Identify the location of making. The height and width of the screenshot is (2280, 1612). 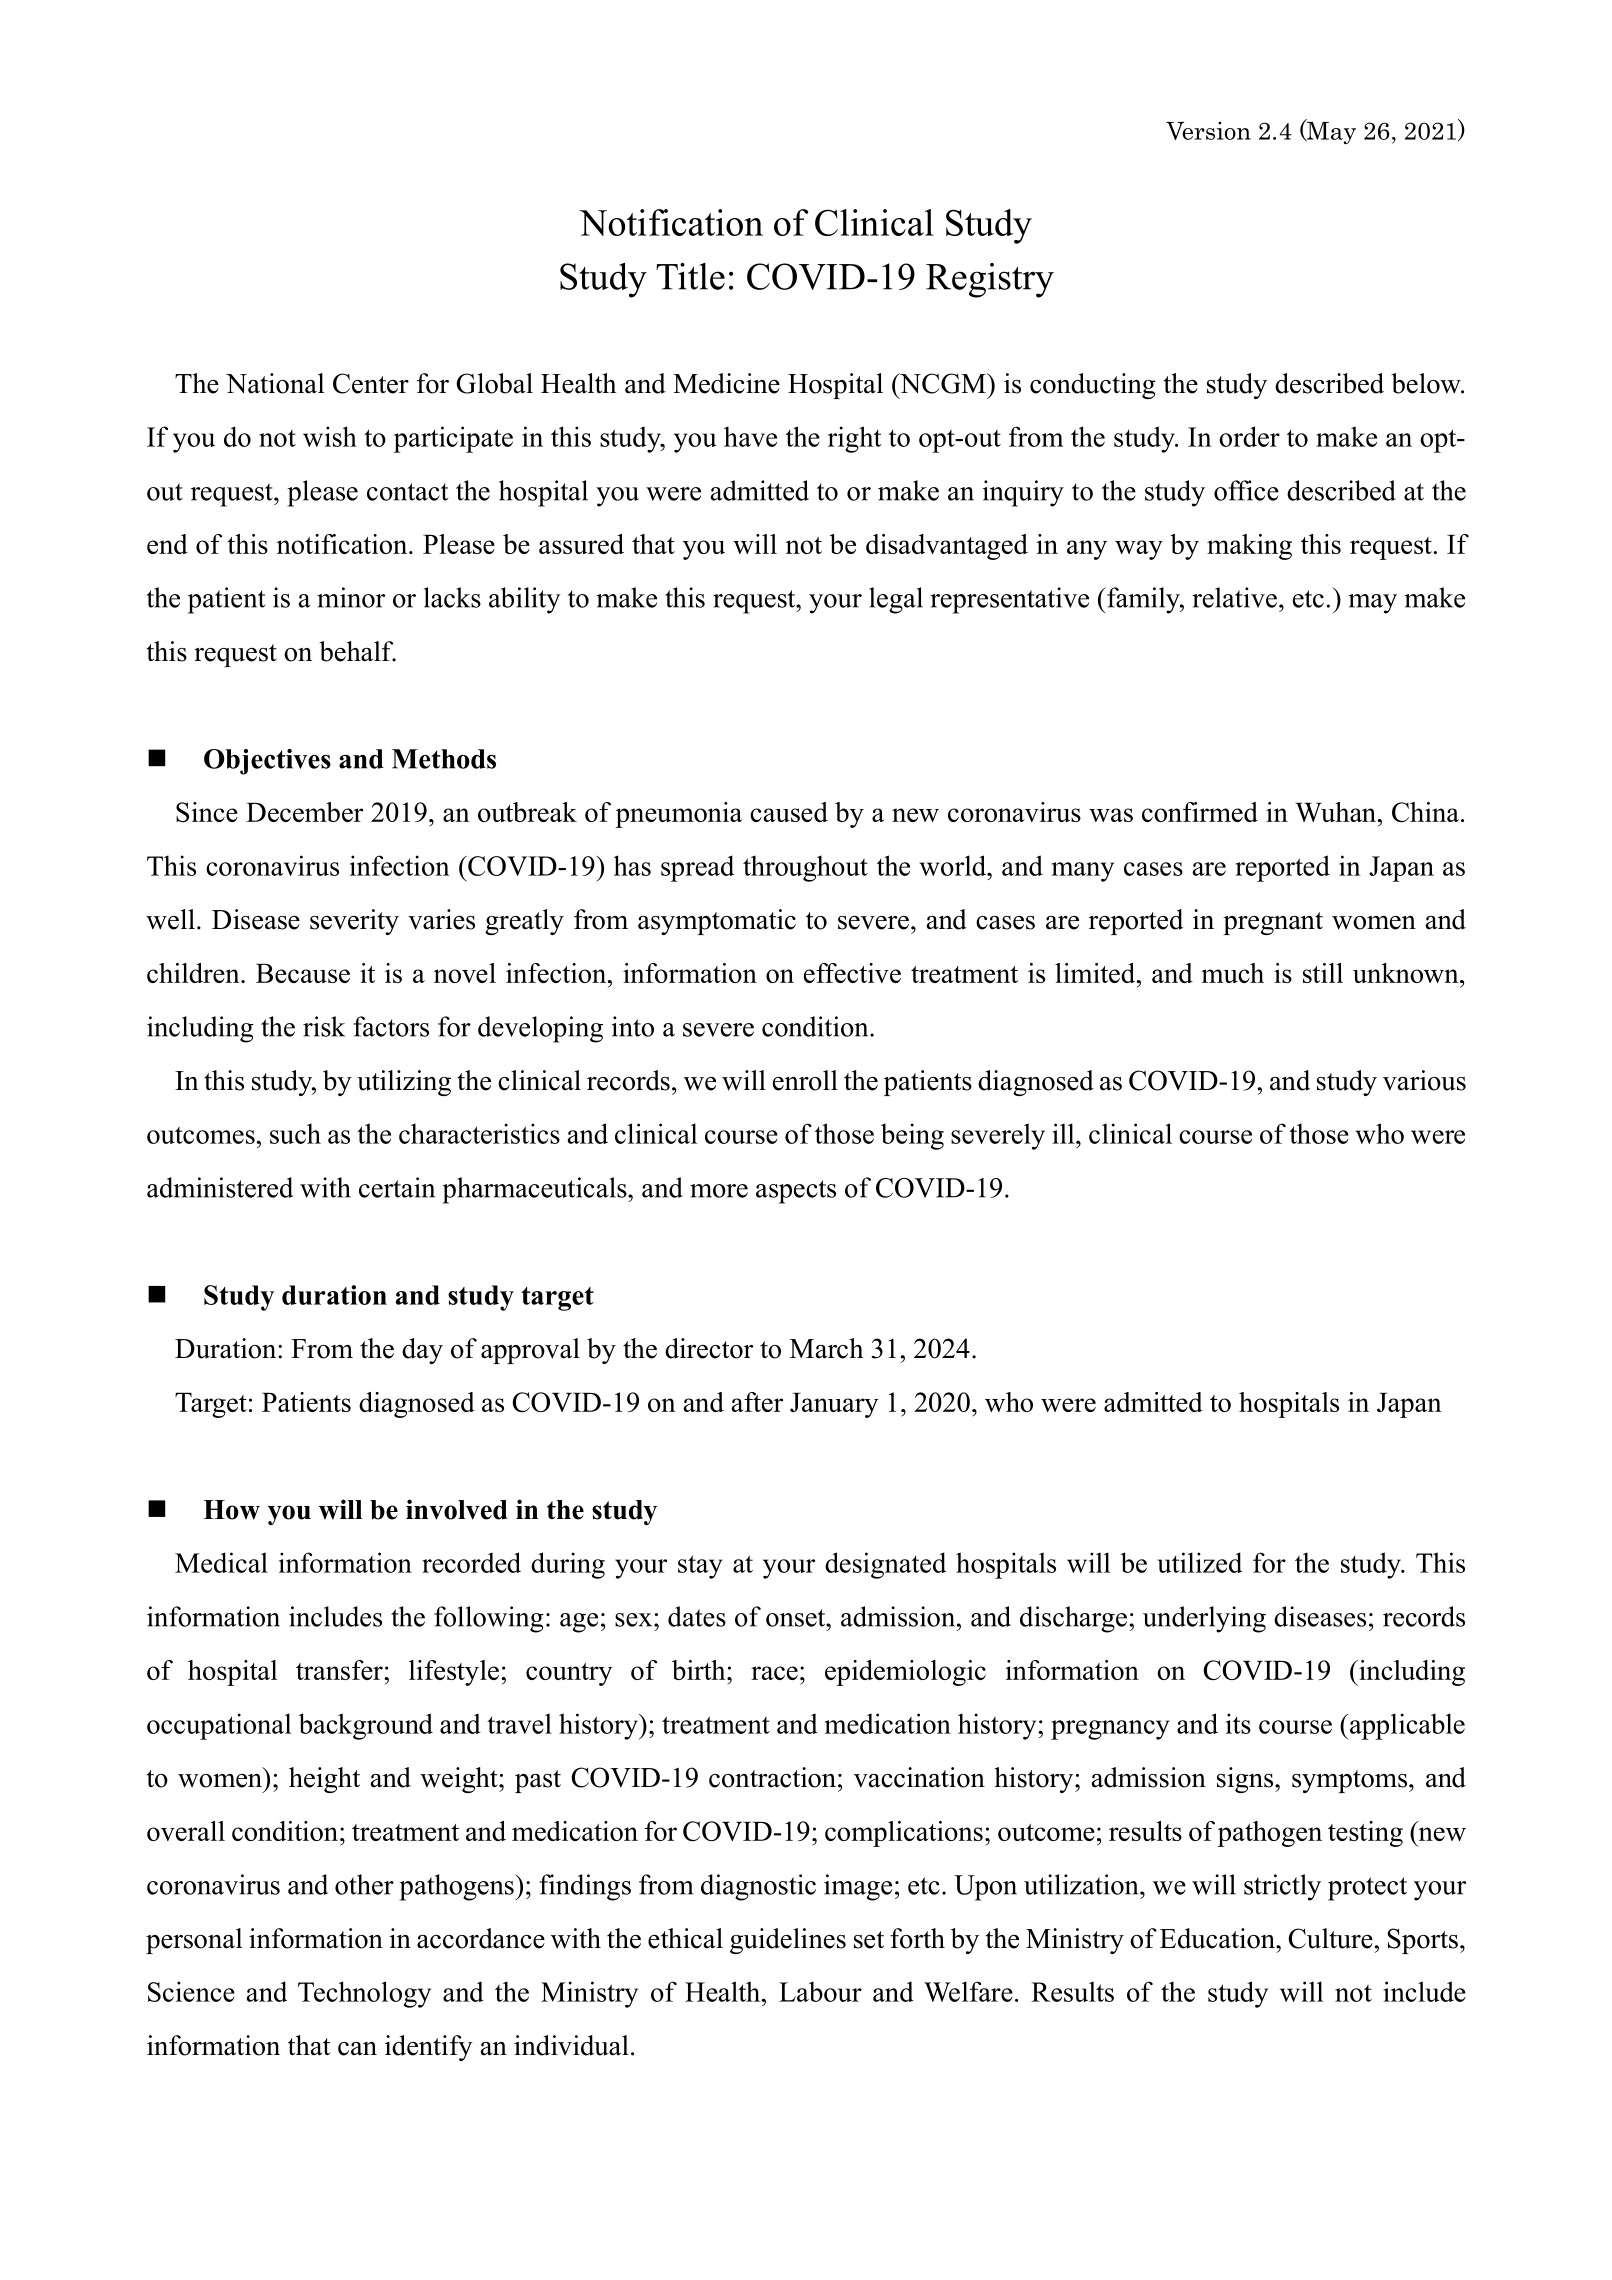
(1249, 547).
